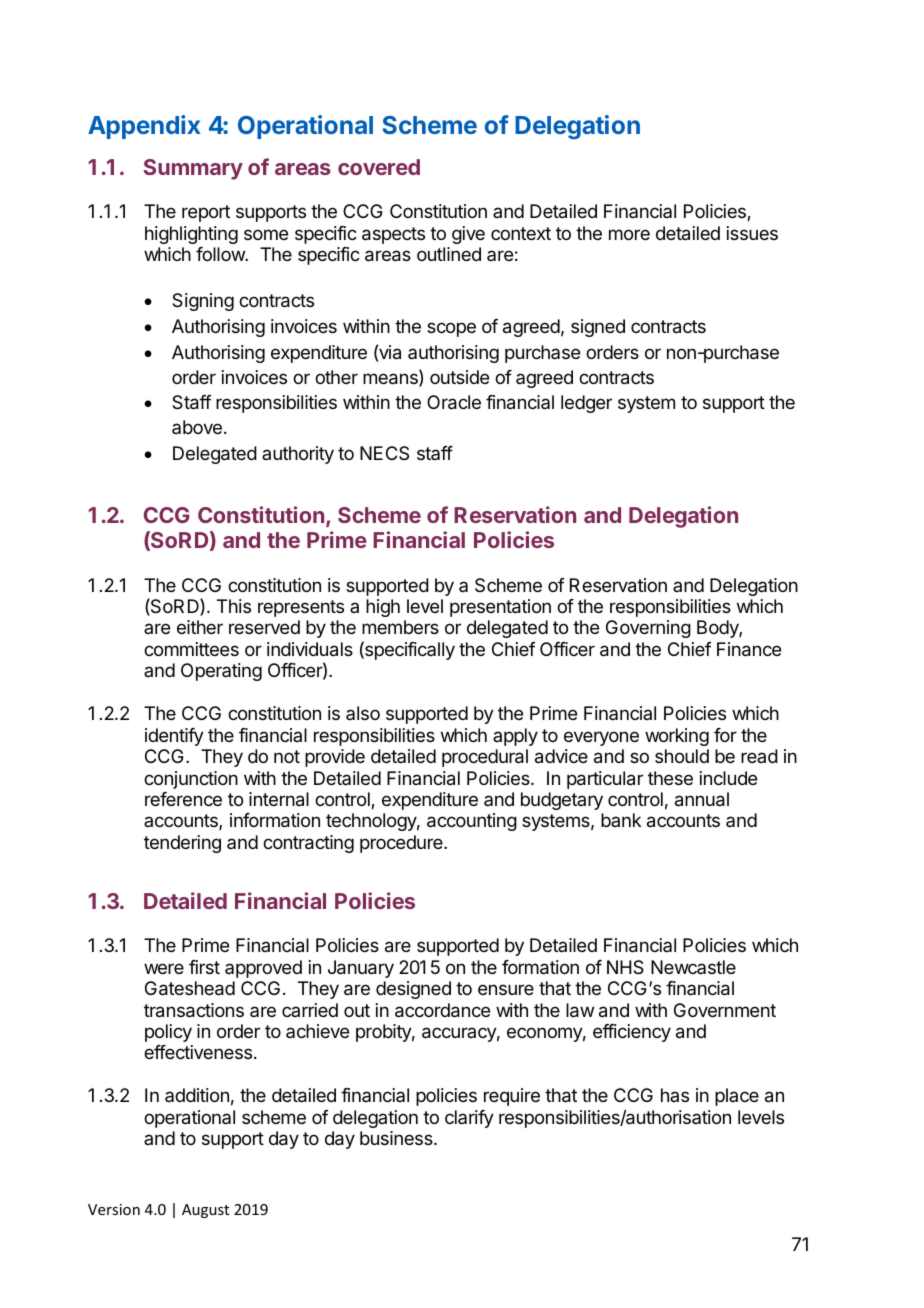 The height and width of the screenshot is (1308, 924). Describe the element at coordinates (693, 967) in the screenshot. I see `Newcastle` at that location.
